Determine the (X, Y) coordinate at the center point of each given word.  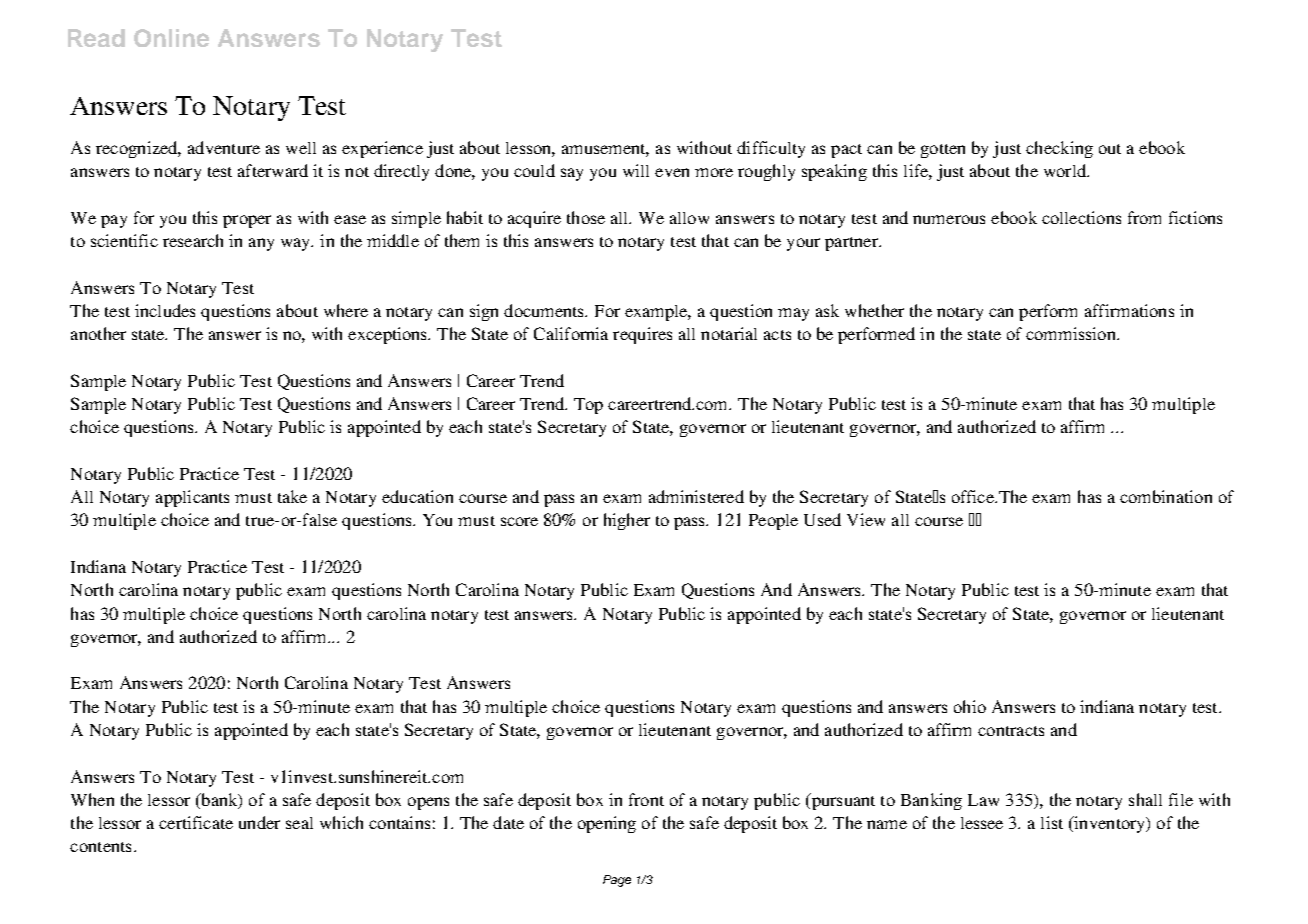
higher (627, 521)
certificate (196, 822)
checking (1059, 149)
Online (171, 38)
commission (1072, 333)
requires (642, 335)
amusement (605, 150)
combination (1166, 496)
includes (165, 310)
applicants (192, 498)
